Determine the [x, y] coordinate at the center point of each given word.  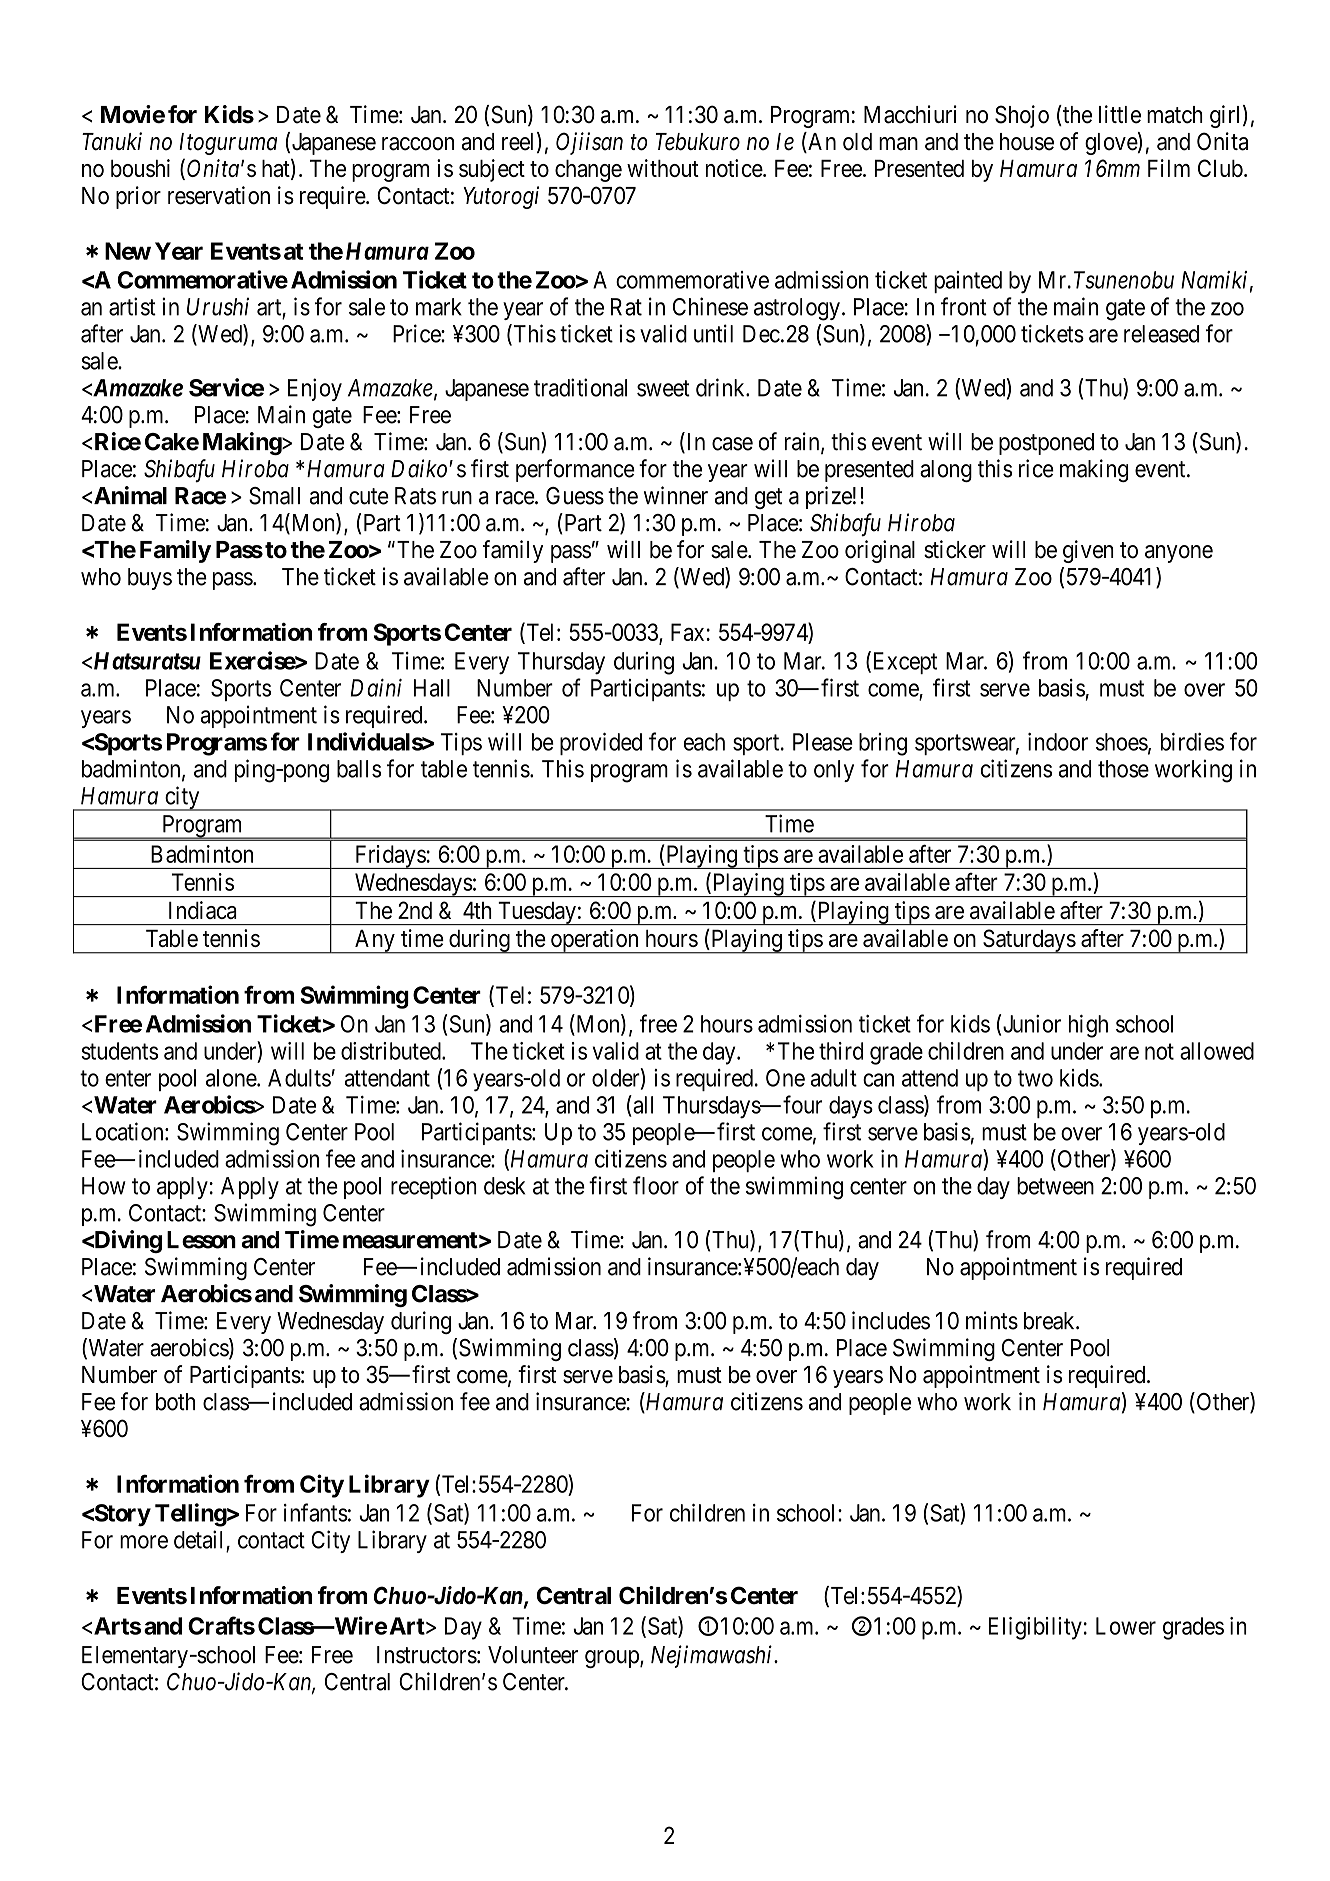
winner [676, 495]
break [1050, 1321]
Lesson [201, 1240]
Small [274, 496]
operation [595, 941]
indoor [1058, 742]
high [1088, 1026]
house [1027, 142]
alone [232, 1078]
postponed [1046, 444]
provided [601, 743]
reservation [219, 195]
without [663, 168]
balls [359, 769]
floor [656, 1185]
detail [200, 1540]
